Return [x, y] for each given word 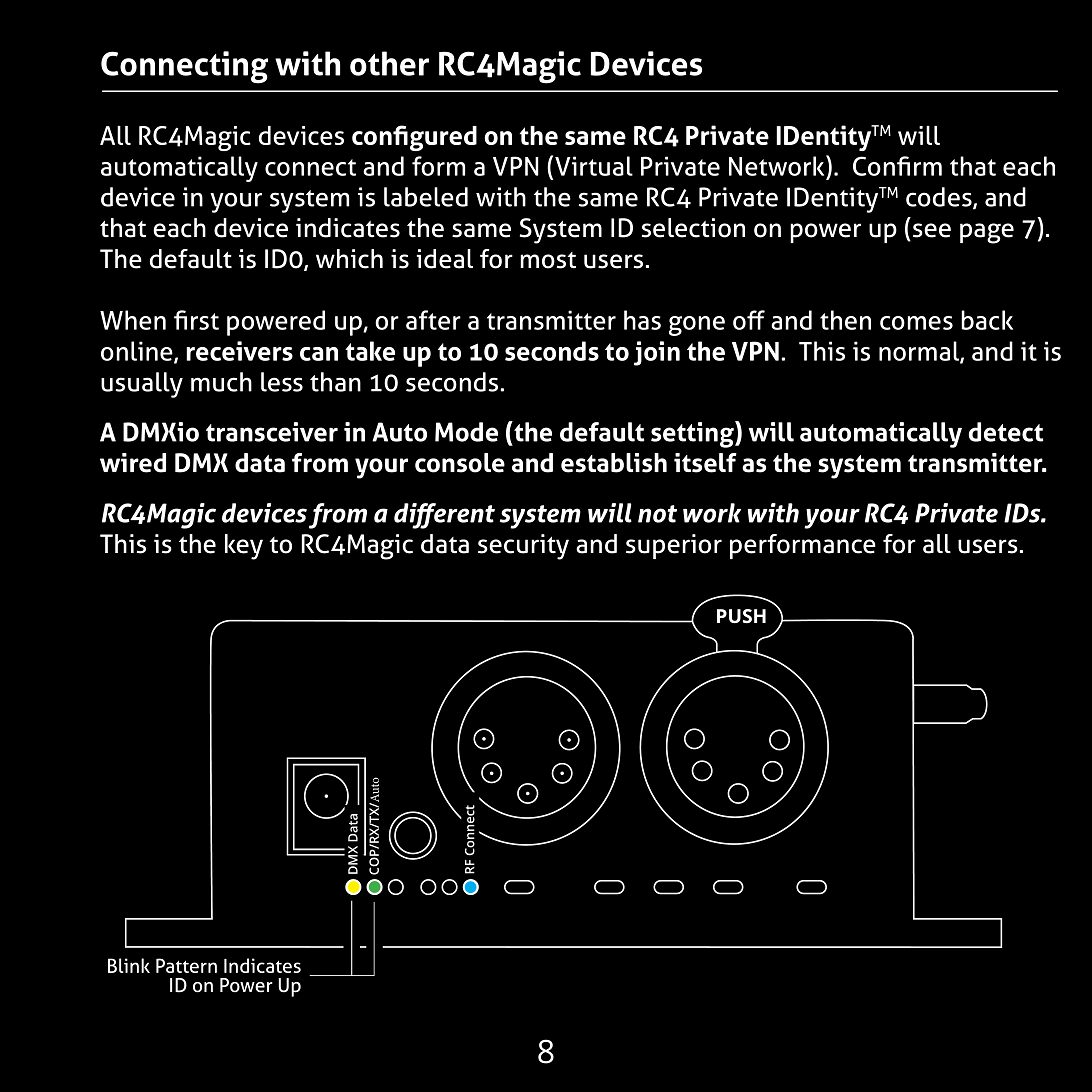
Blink [129, 965]
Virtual [594, 166]
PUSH [741, 616]
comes [916, 323]
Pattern [186, 965]
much [221, 382]
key [244, 547]
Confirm [897, 166]
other [389, 63]
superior [674, 546]
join [657, 353]
